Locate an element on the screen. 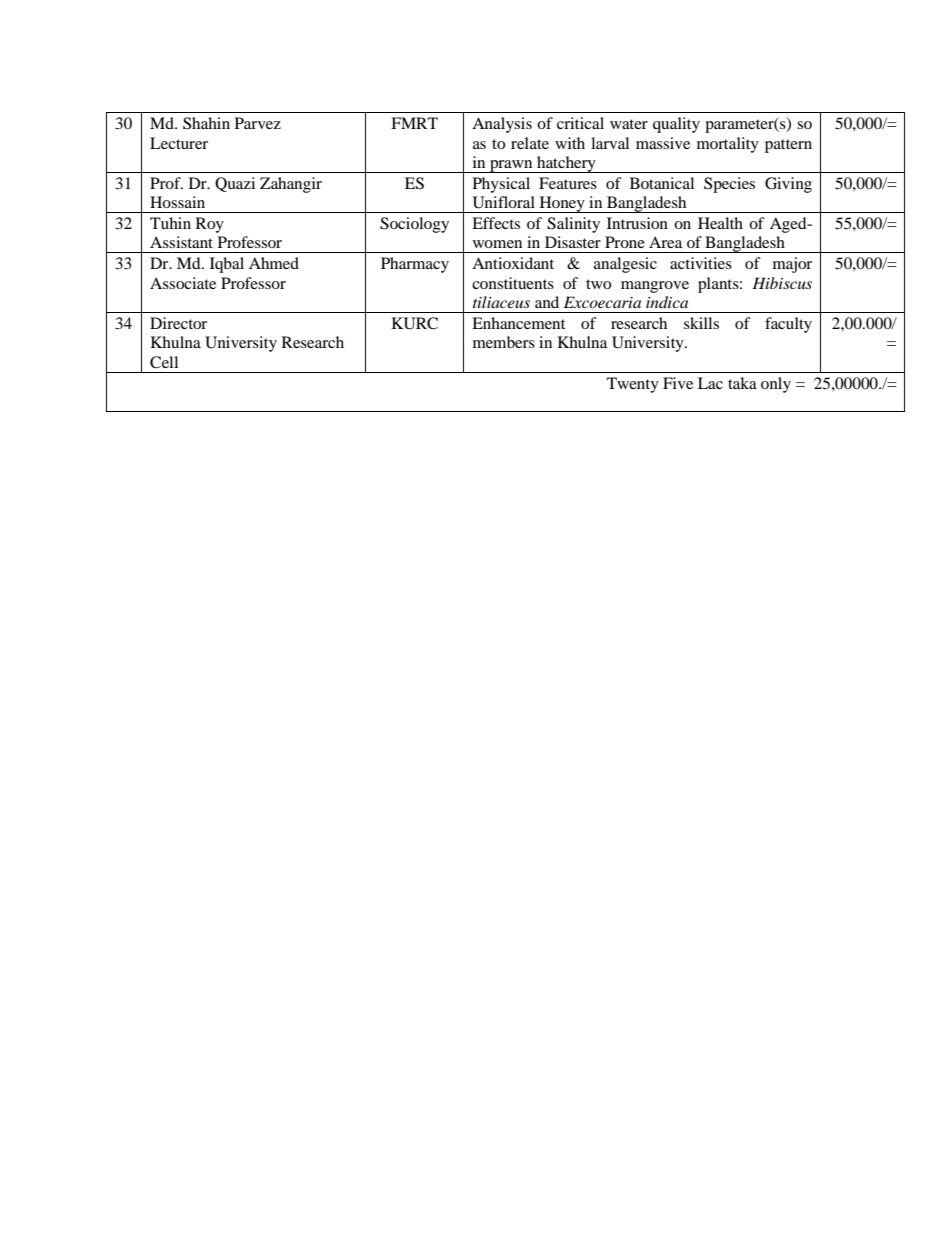 Image resolution: width=952 pixels, height=1233 pixels. Effects is located at coordinates (496, 223).
